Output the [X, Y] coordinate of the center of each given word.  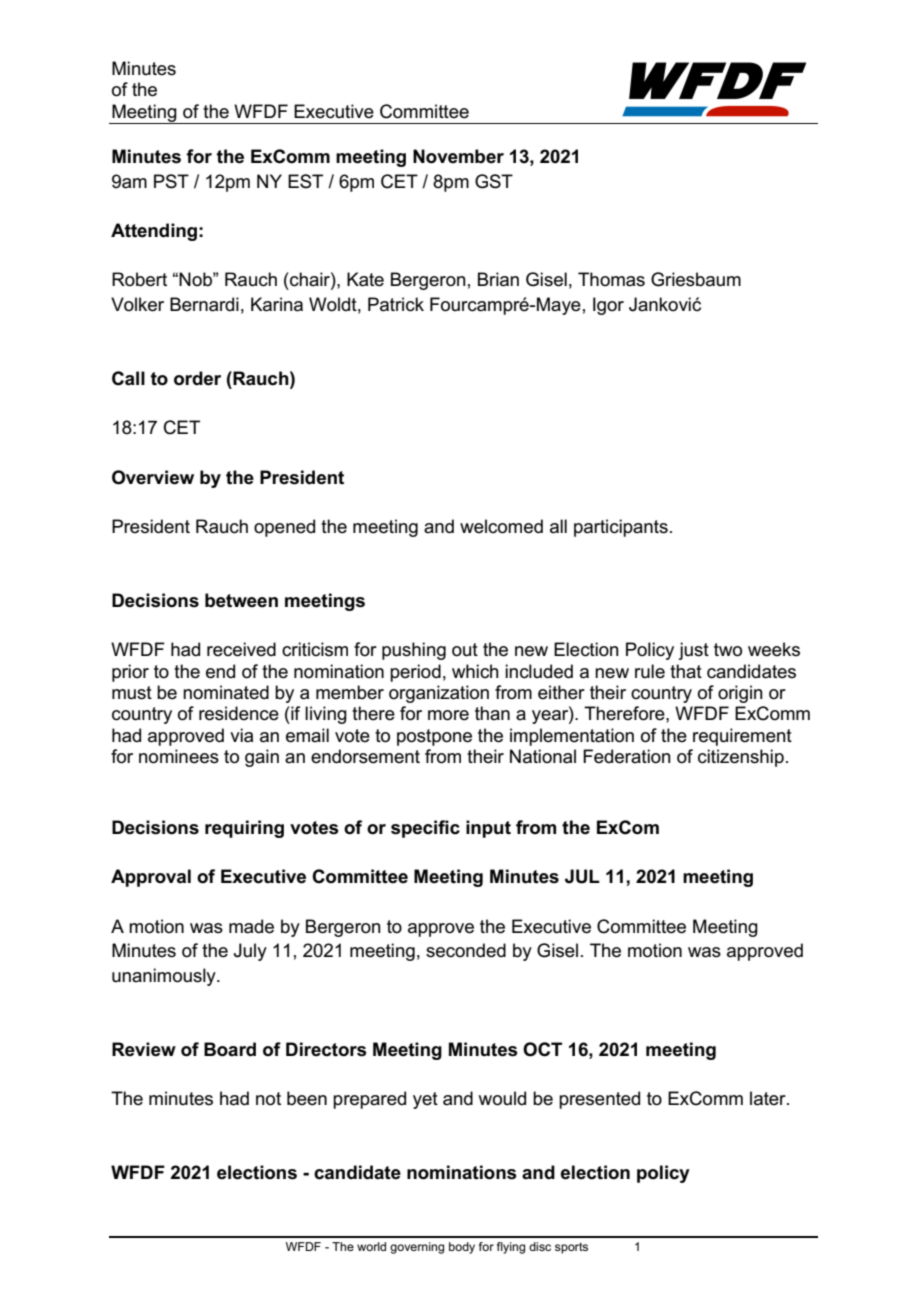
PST [171, 181]
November [458, 156]
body [462, 1248]
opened [284, 528]
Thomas [611, 279]
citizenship [741, 758]
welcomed [501, 526]
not [268, 1099]
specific [425, 829]
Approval [151, 878]
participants [621, 528]
